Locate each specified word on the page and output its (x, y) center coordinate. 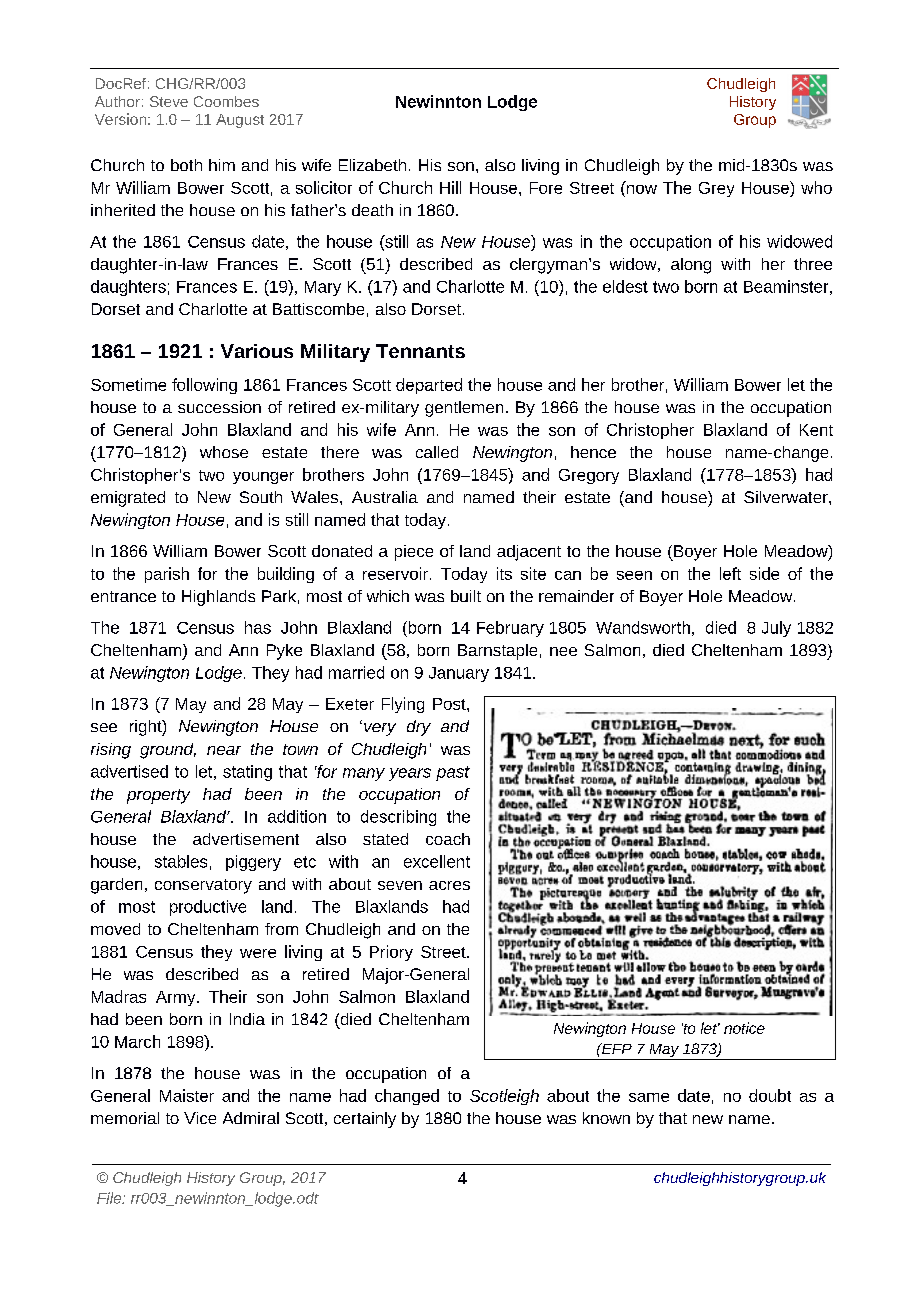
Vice (200, 1118)
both (186, 165)
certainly (365, 1120)
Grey (716, 189)
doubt (770, 1095)
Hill (450, 187)
